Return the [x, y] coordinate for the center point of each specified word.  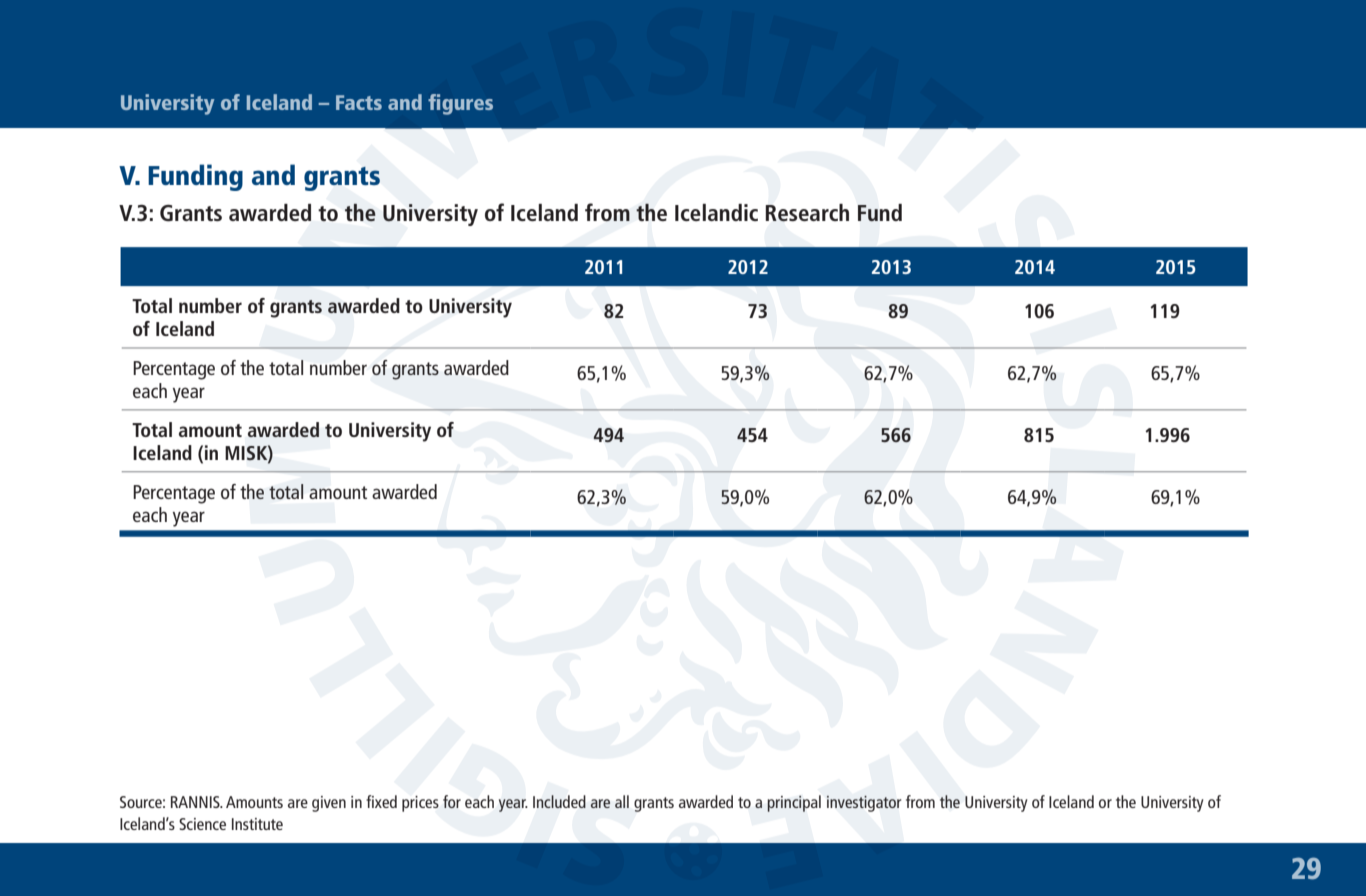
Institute [257, 824]
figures [460, 104]
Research [807, 213]
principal [794, 803]
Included [559, 801]
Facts [359, 102]
